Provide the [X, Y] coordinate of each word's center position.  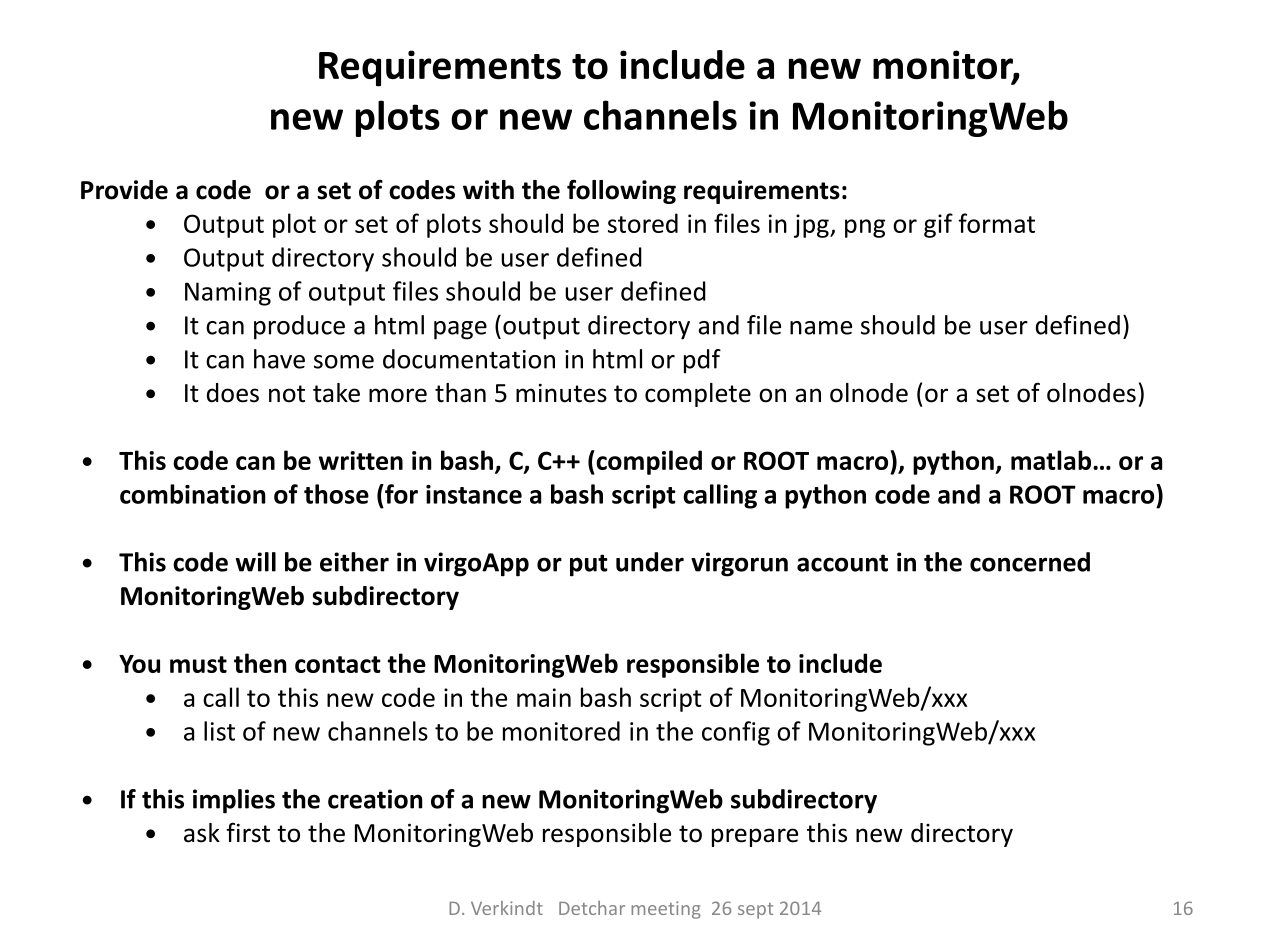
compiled [648, 462]
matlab [1052, 460]
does [233, 393]
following [621, 191]
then [260, 663]
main [544, 697]
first [248, 832]
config [736, 733]
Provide [124, 190]
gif [938, 225]
